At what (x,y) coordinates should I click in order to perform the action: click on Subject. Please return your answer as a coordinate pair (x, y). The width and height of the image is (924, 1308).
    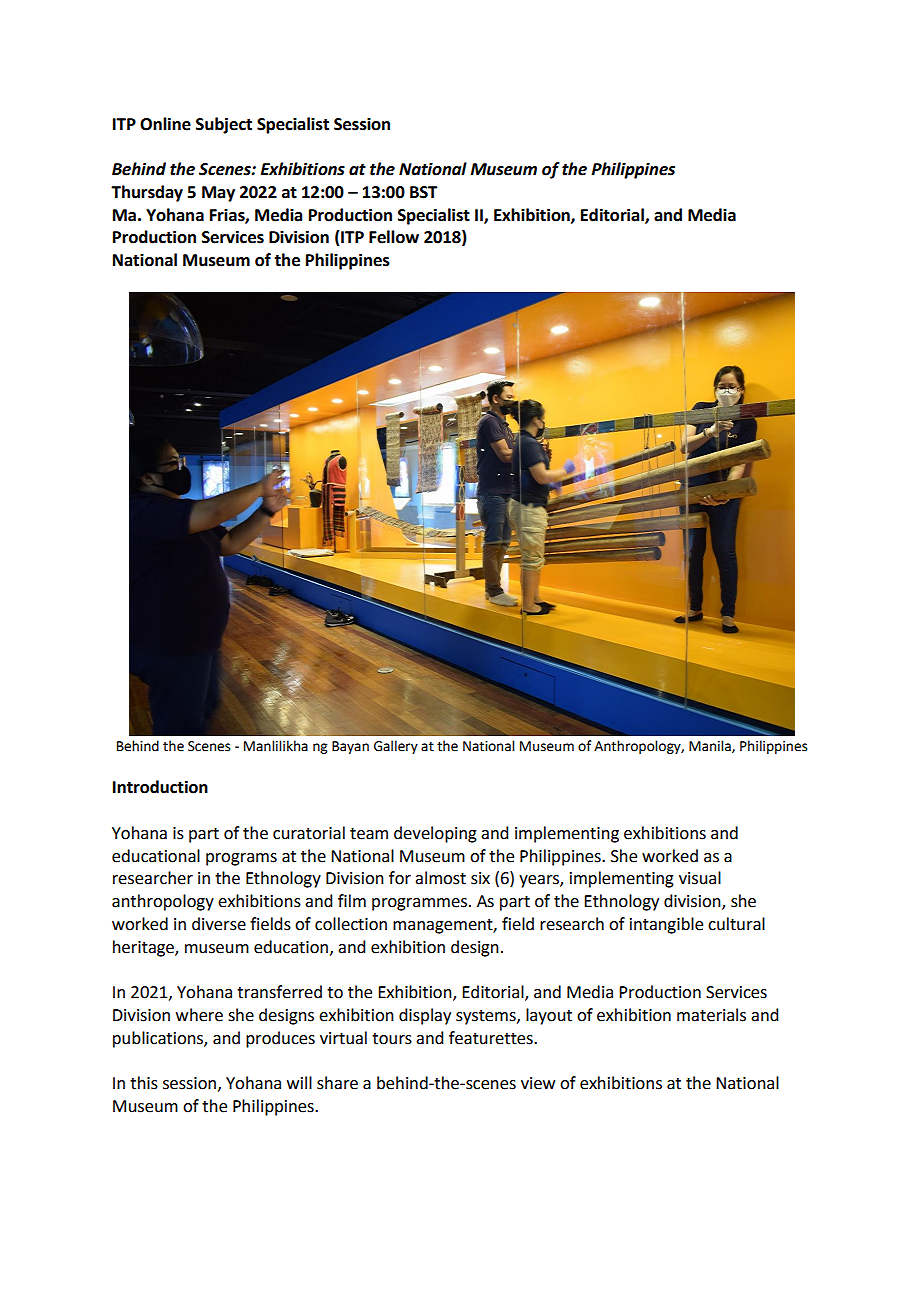
    Looking at the image, I should click on (224, 125).
